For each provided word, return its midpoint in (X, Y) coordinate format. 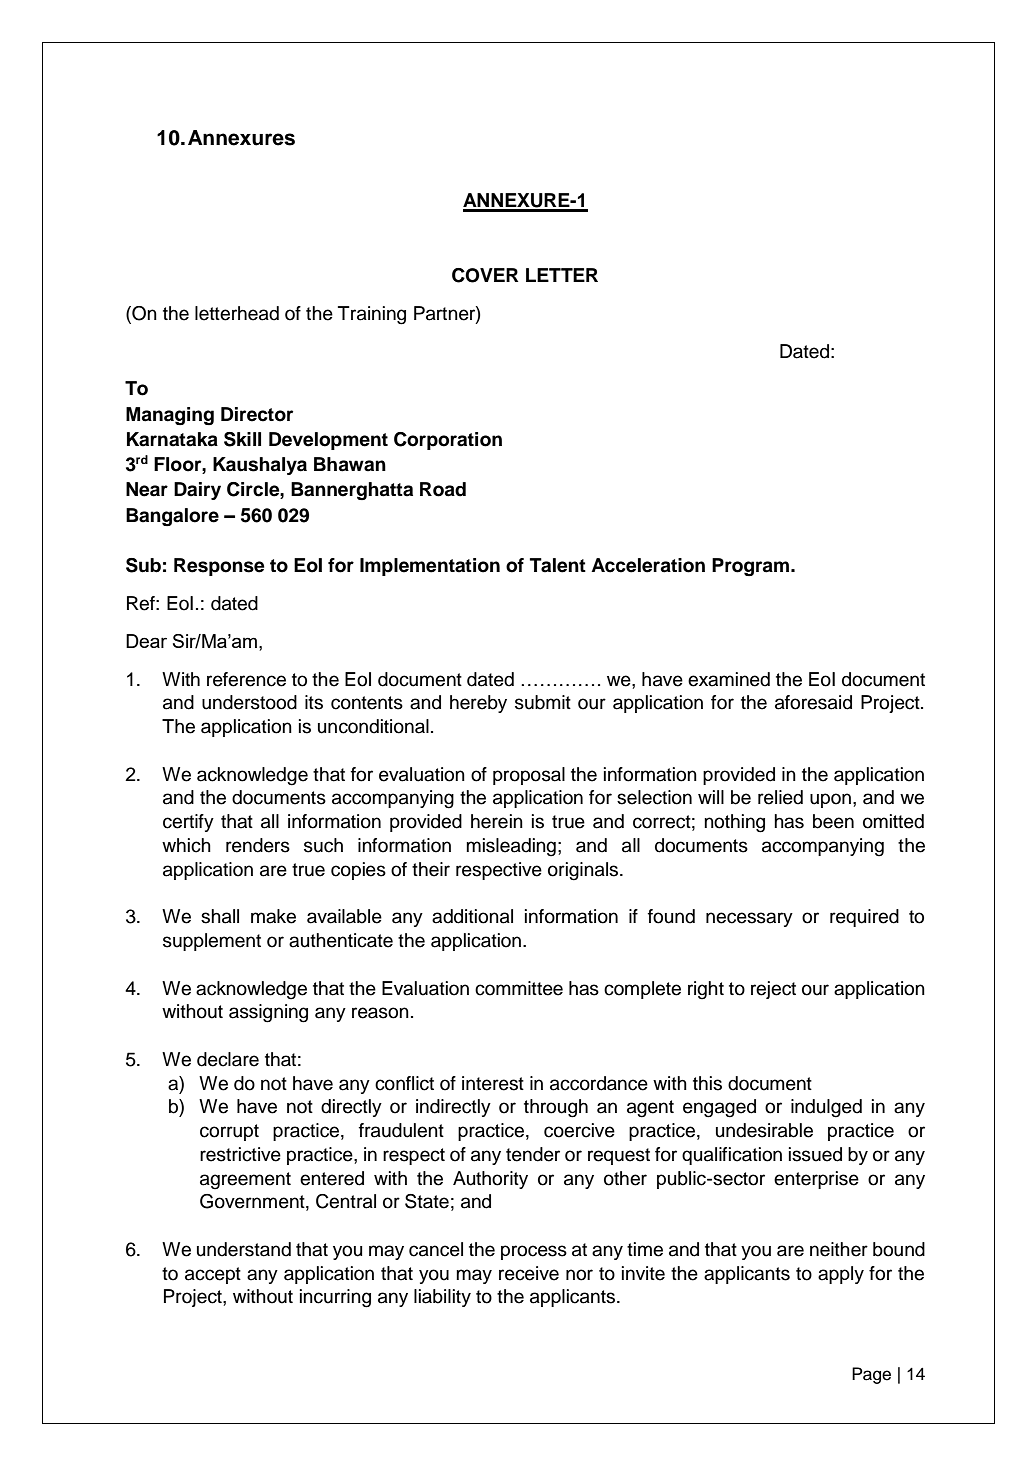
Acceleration (648, 565)
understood (249, 702)
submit (543, 702)
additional (472, 916)
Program (752, 567)
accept (213, 1275)
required (864, 918)
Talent (558, 565)
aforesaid (813, 702)
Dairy (197, 491)
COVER (485, 275)
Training (372, 315)
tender (533, 1154)
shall (220, 916)
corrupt (229, 1132)
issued (815, 1154)
